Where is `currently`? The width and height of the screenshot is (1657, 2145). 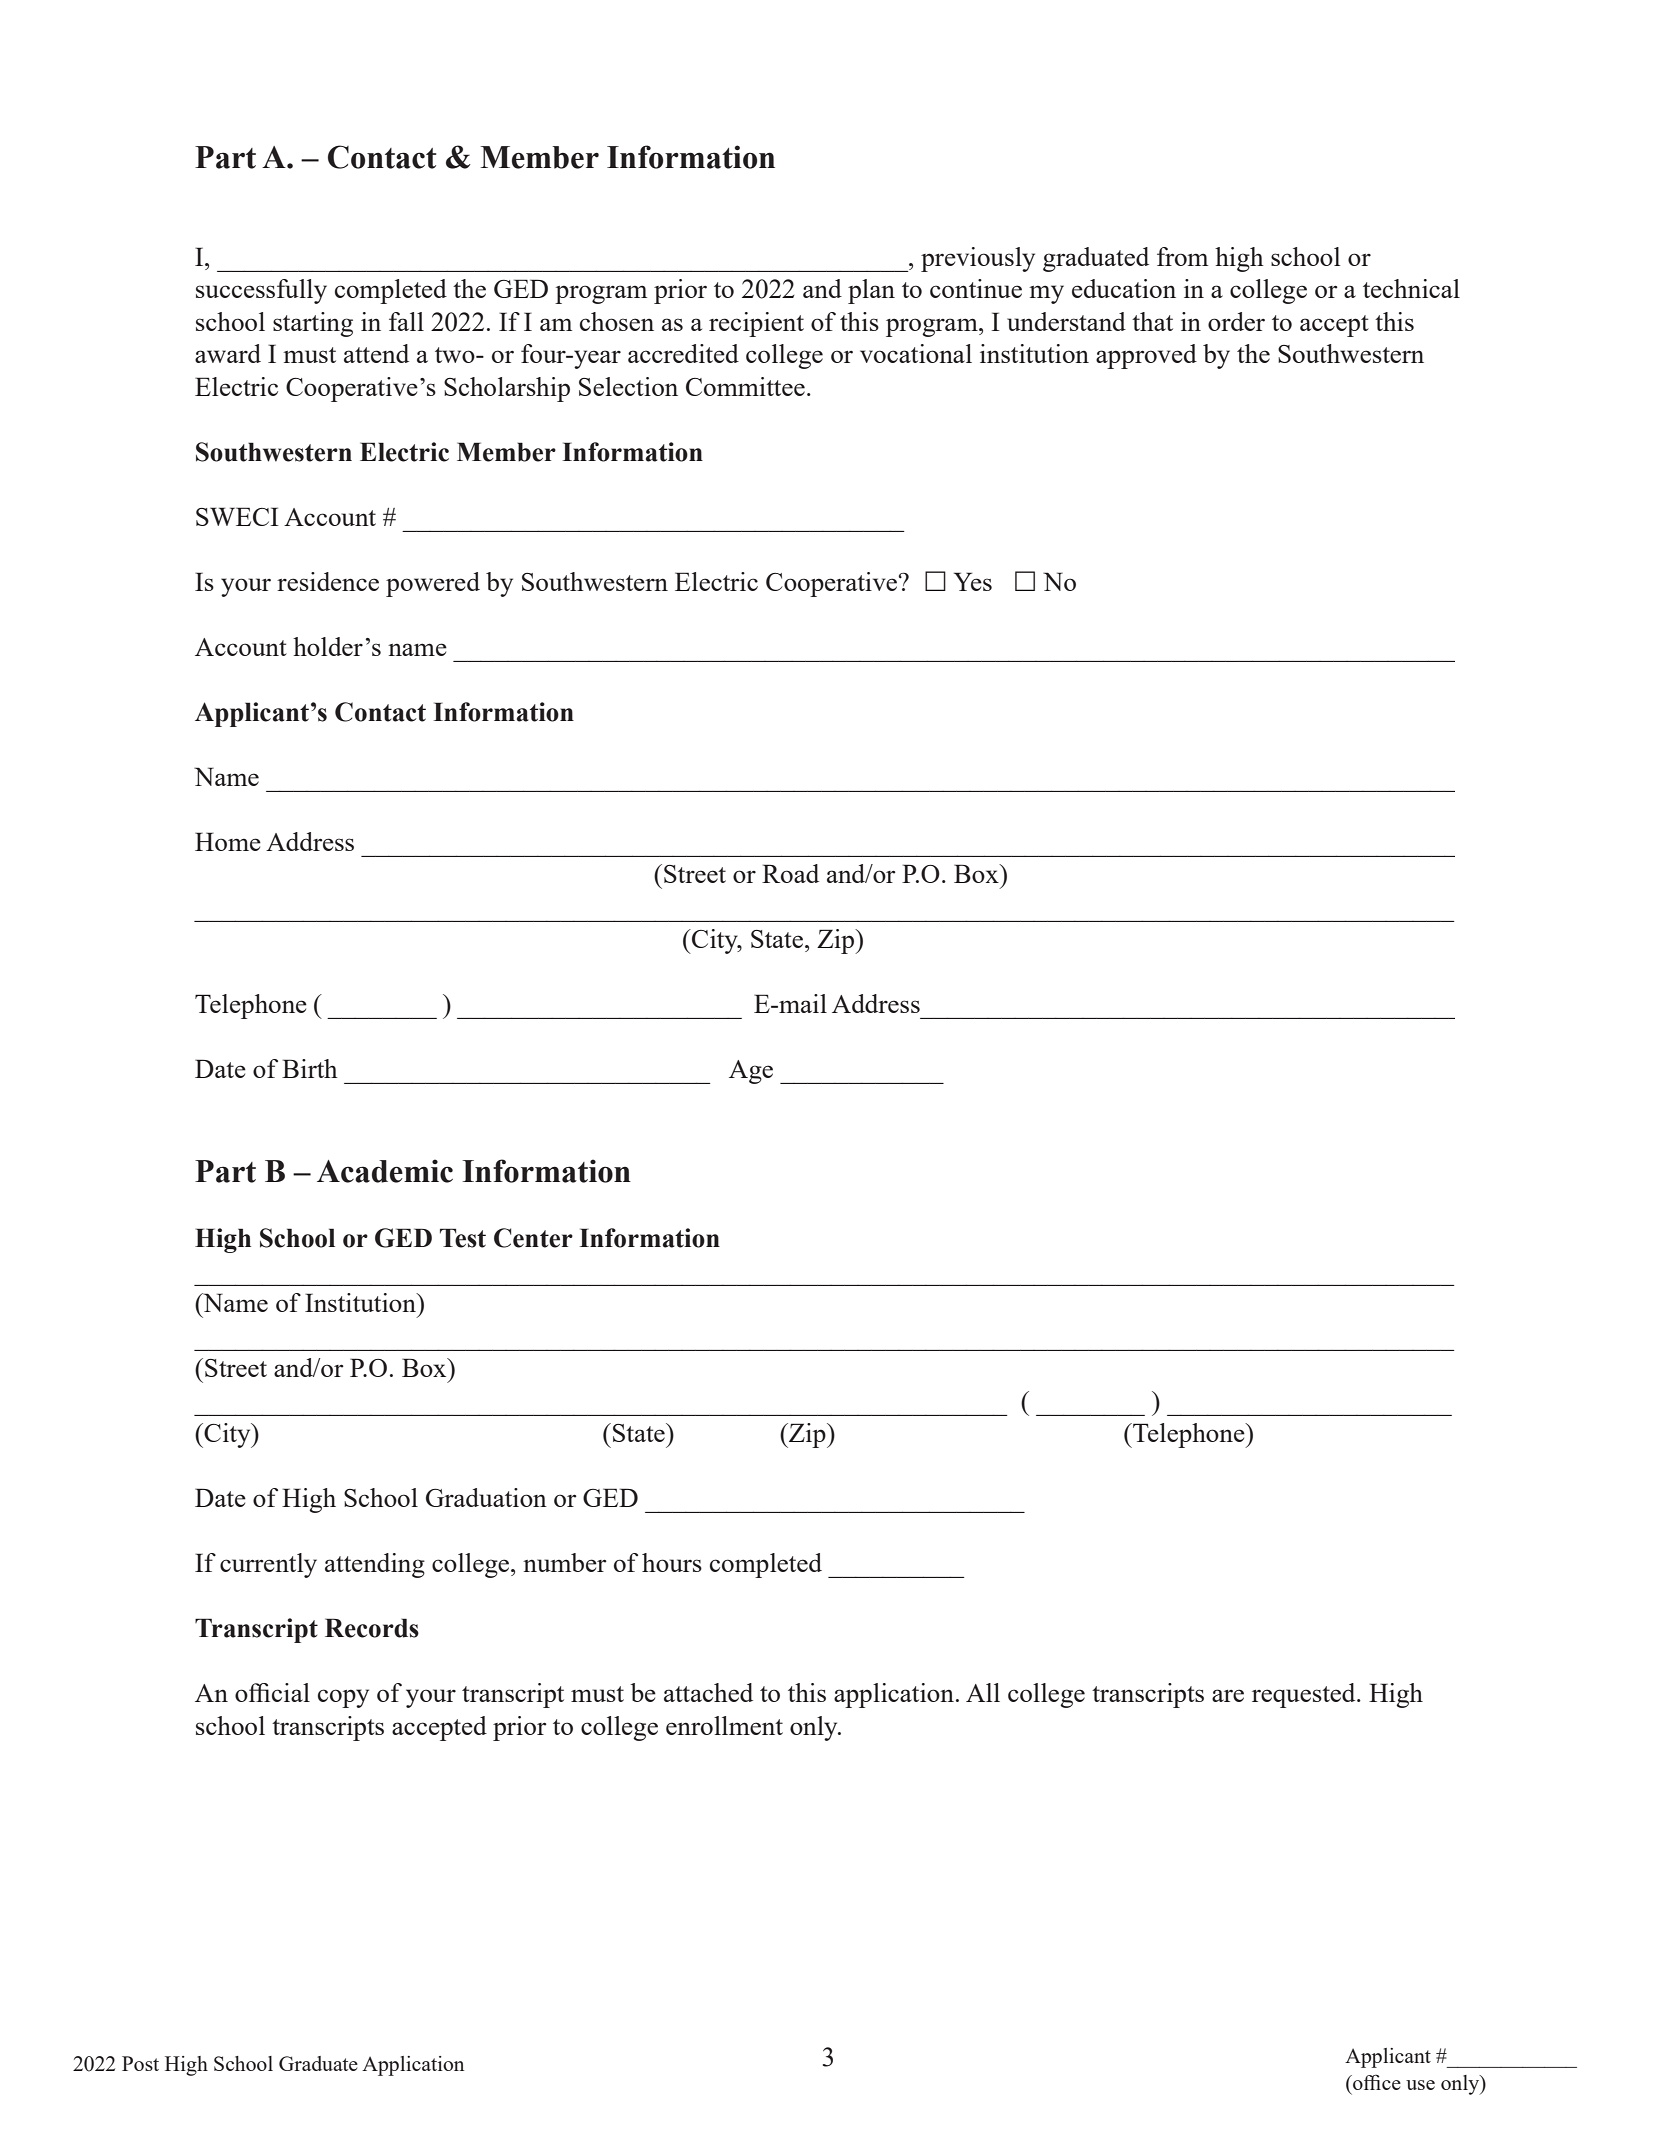 currently is located at coordinates (268, 1565).
